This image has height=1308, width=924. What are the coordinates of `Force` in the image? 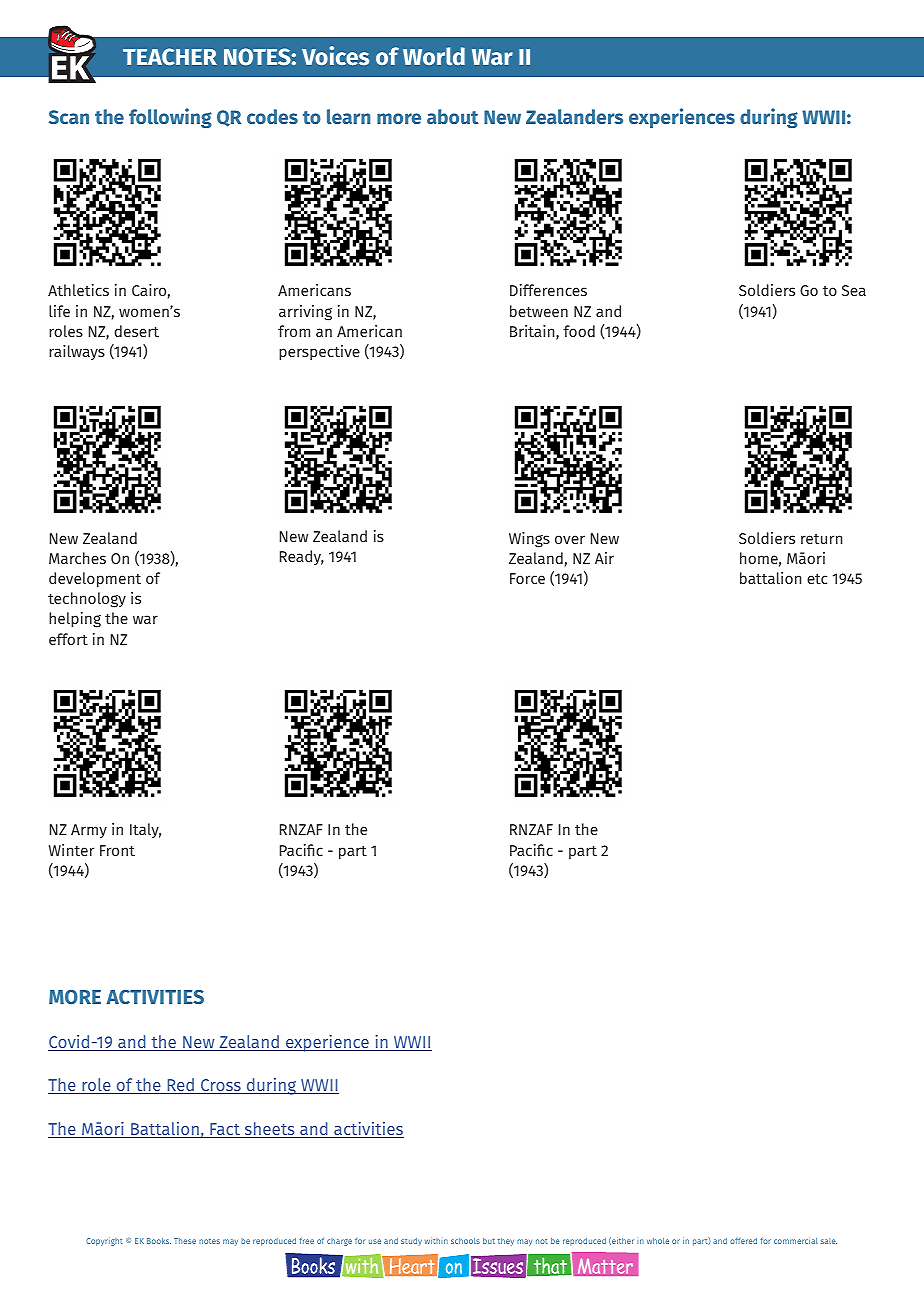 It's located at (527, 578).
